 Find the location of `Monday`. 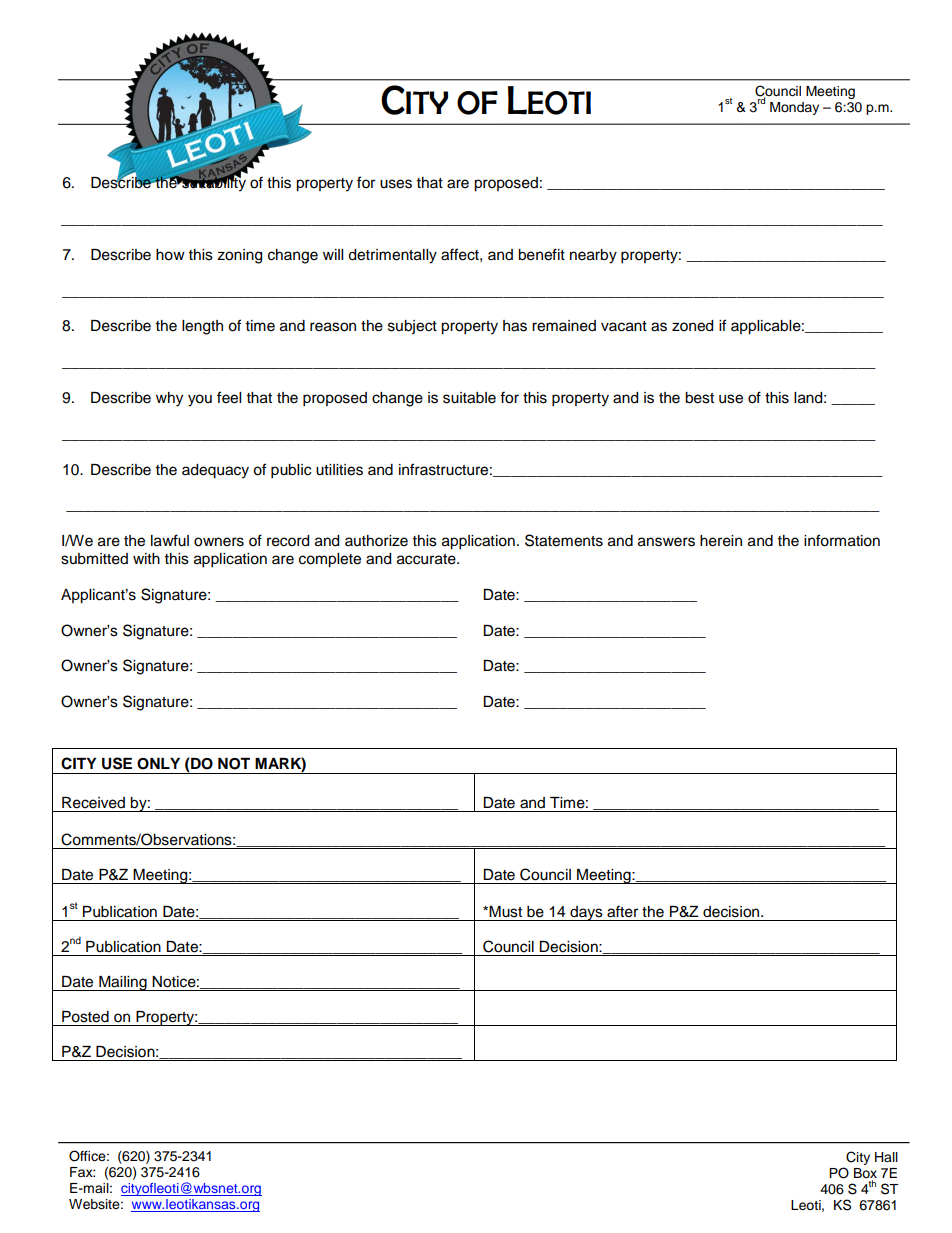

Monday is located at coordinates (794, 108).
